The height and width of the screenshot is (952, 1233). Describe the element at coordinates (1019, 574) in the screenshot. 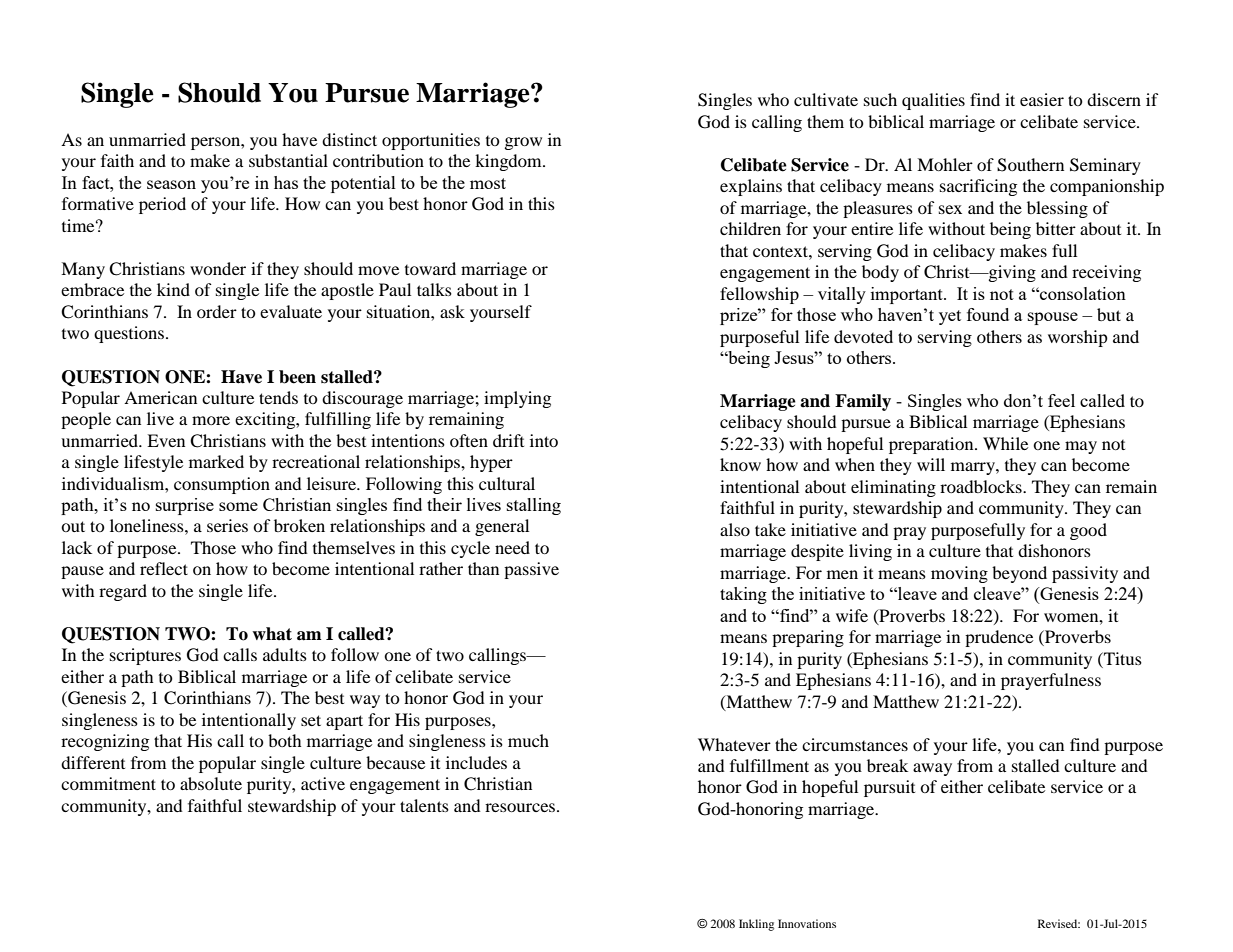

I see `beyond` at that location.
